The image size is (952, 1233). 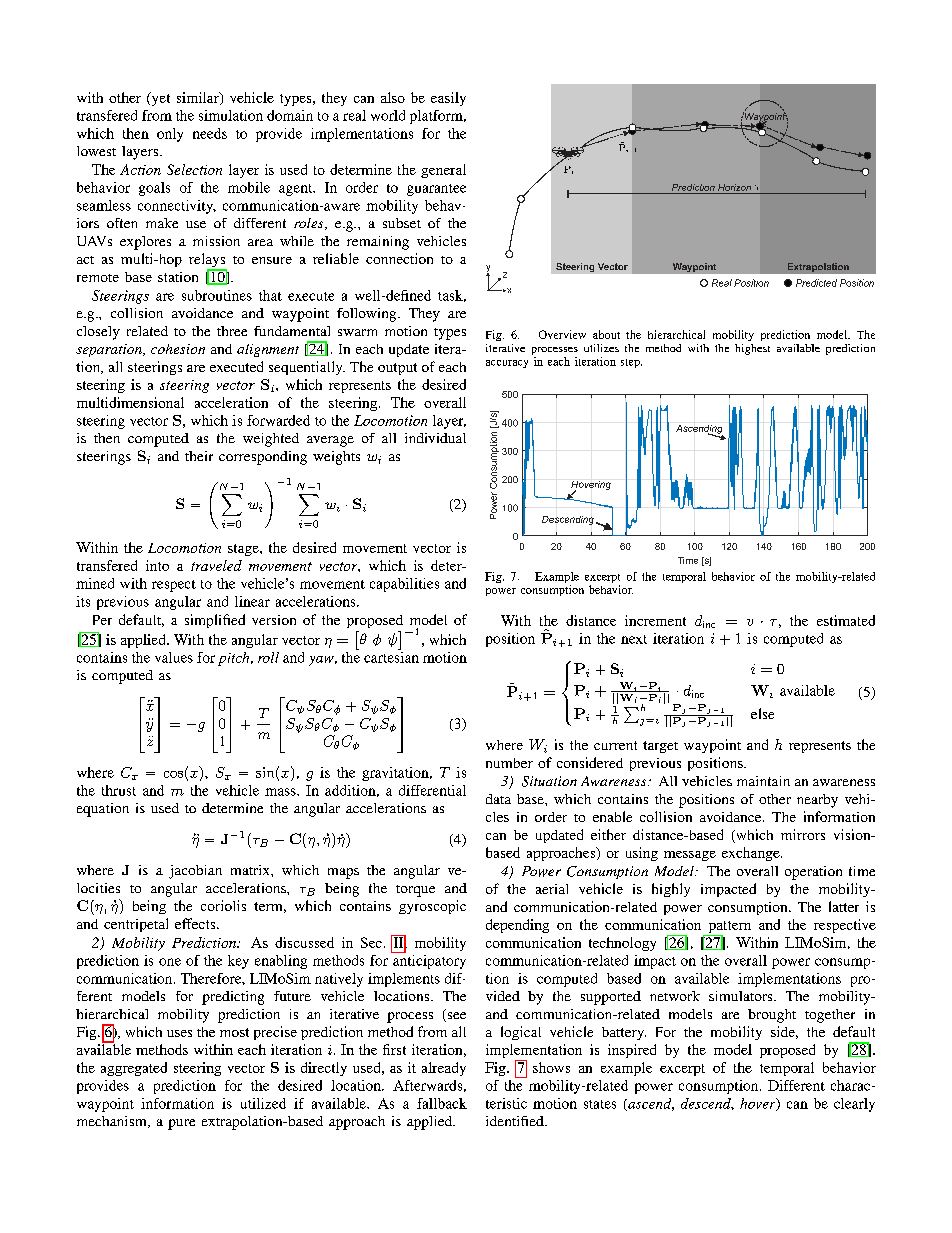 I want to click on fallback, so click(x=442, y=1103).
